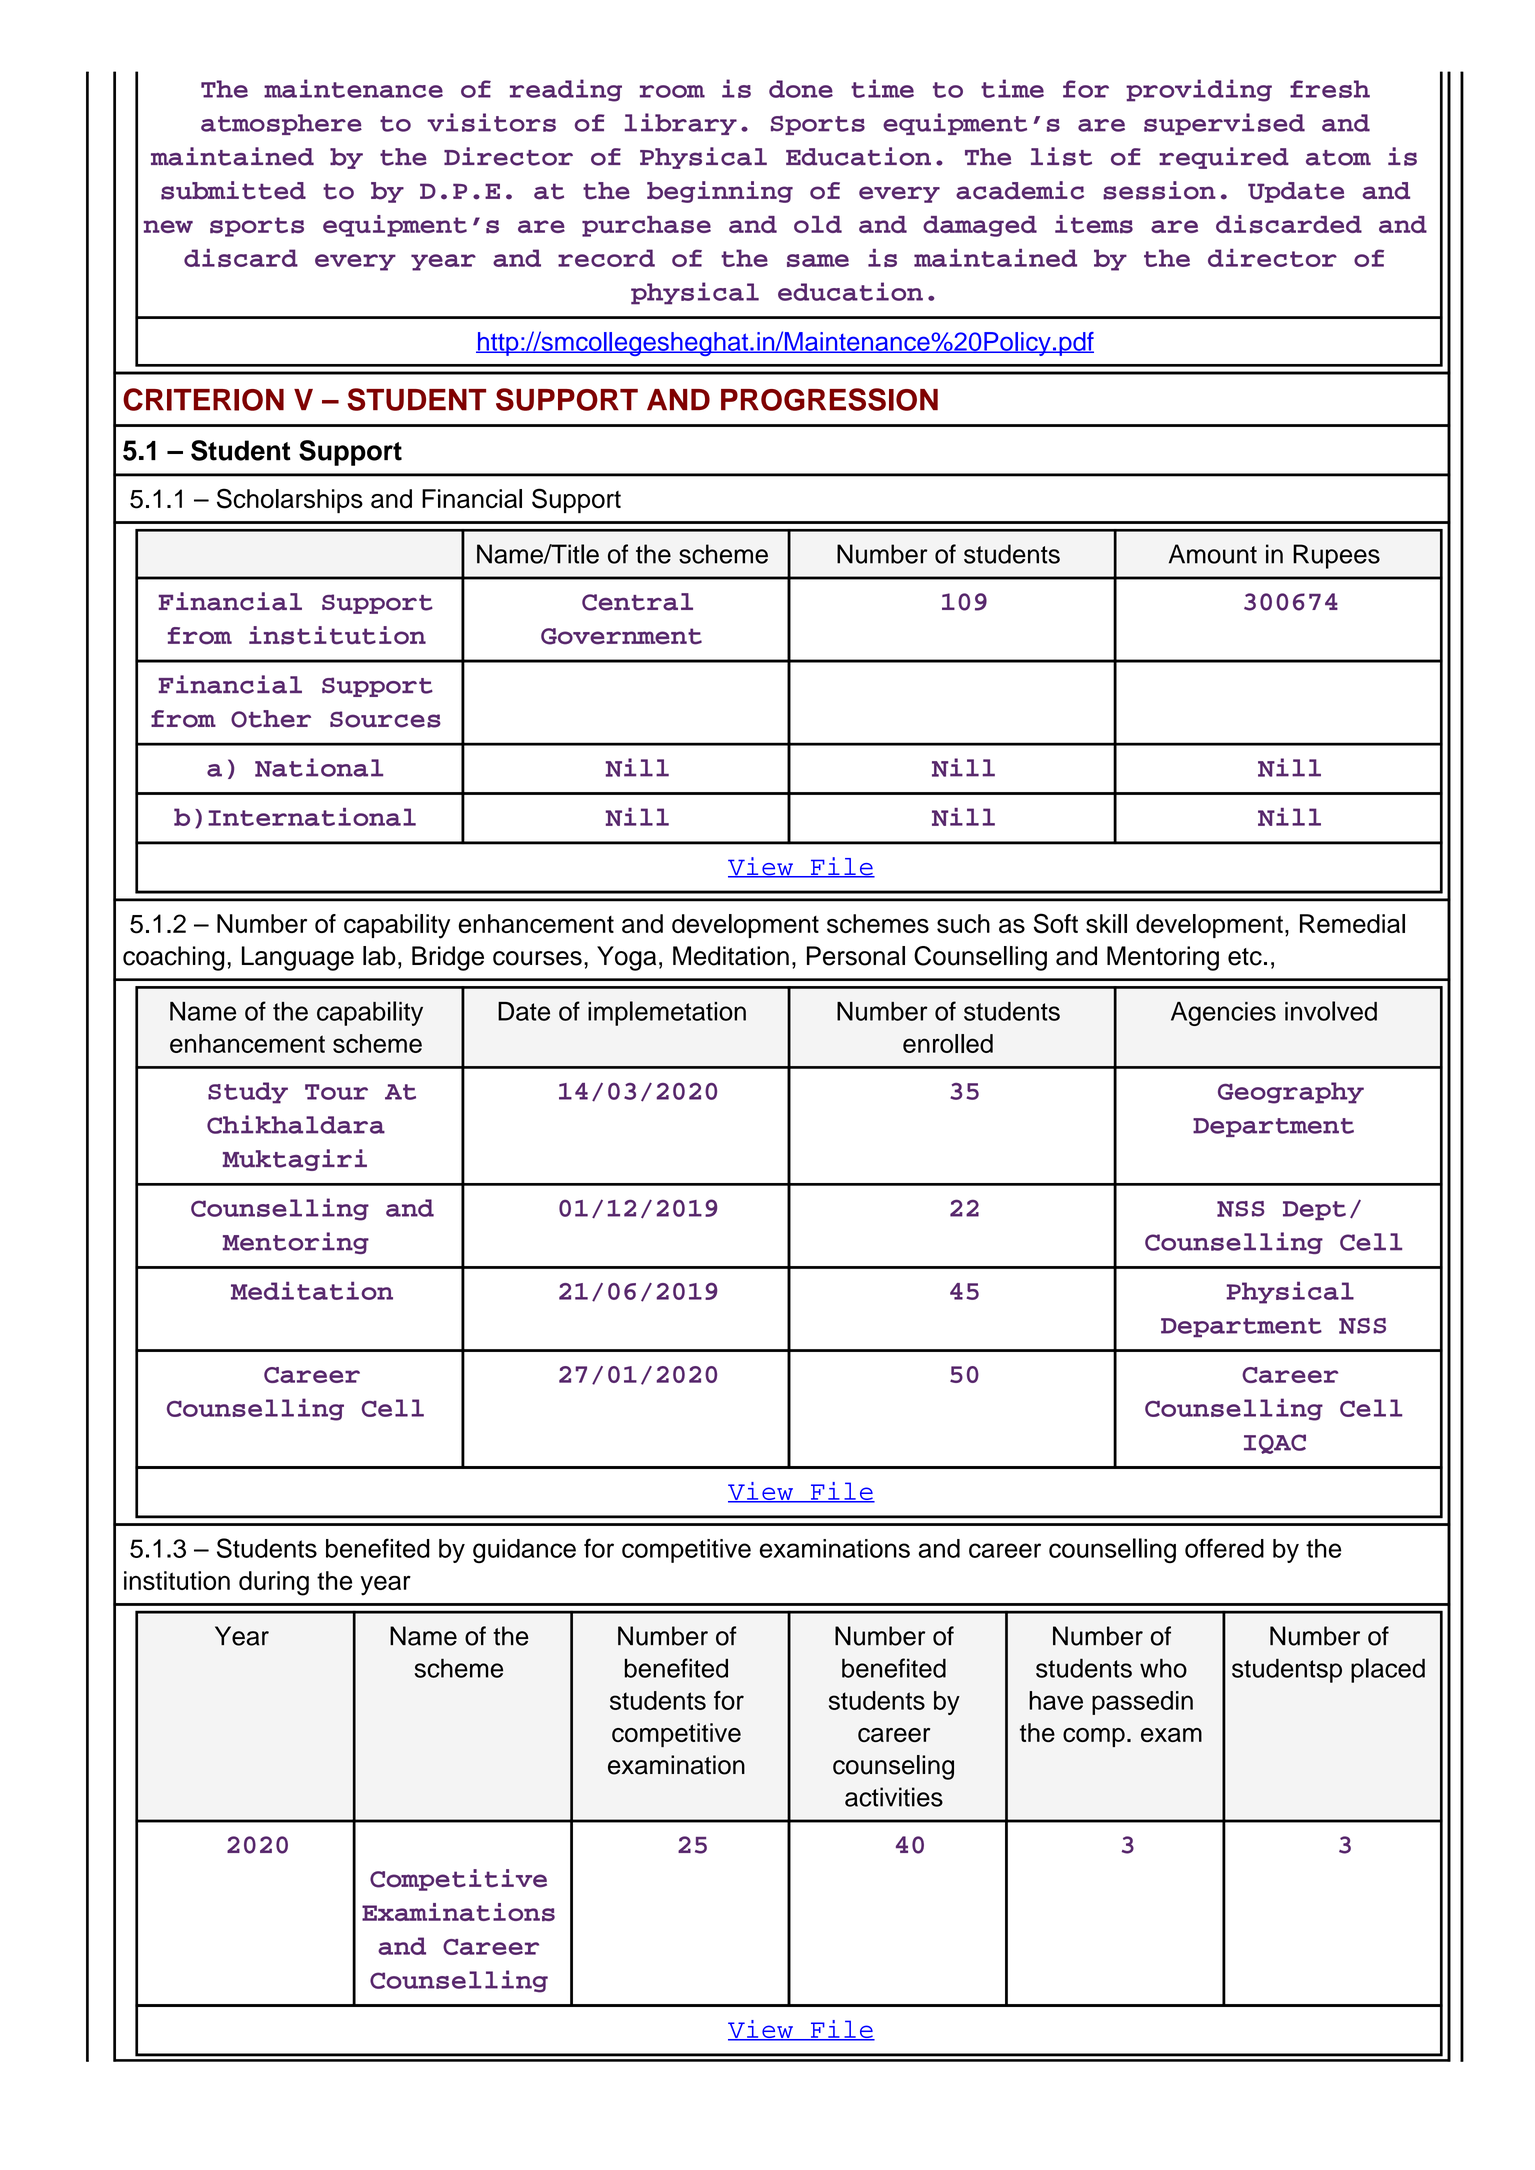 Image resolution: width=1535 pixels, height=2170 pixels. What do you see at coordinates (1224, 1548) in the screenshot?
I see `offered` at bounding box center [1224, 1548].
